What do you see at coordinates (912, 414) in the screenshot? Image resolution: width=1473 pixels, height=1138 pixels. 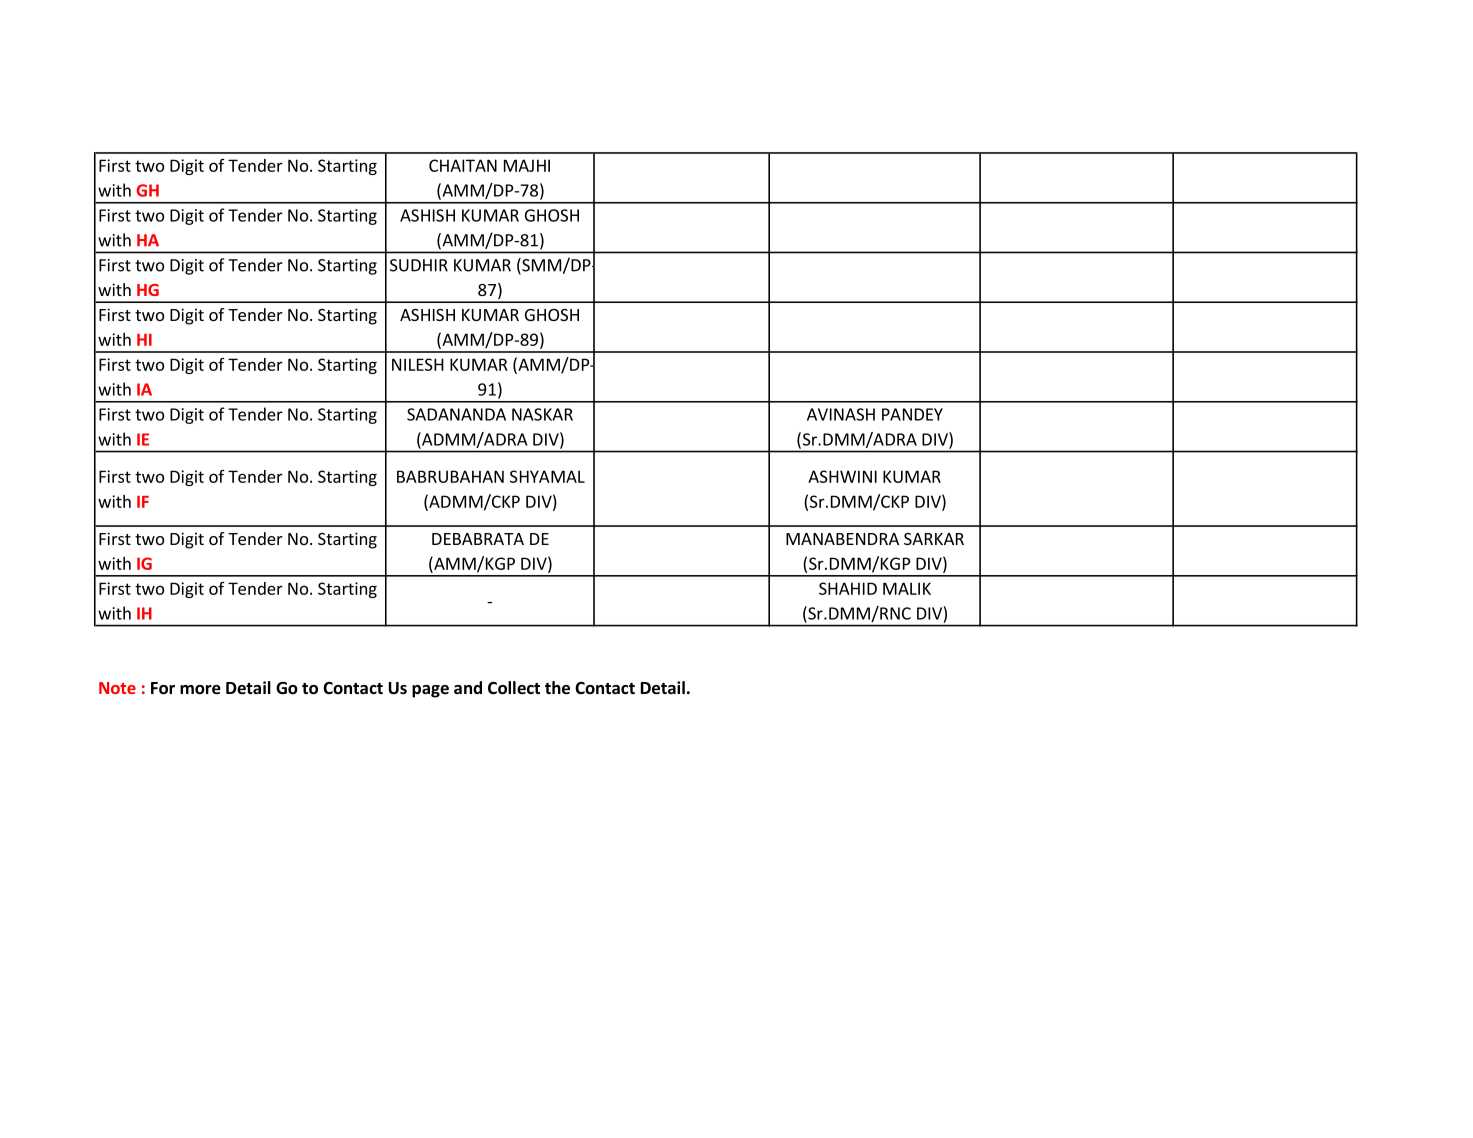 I see `PANDEY` at bounding box center [912, 414].
